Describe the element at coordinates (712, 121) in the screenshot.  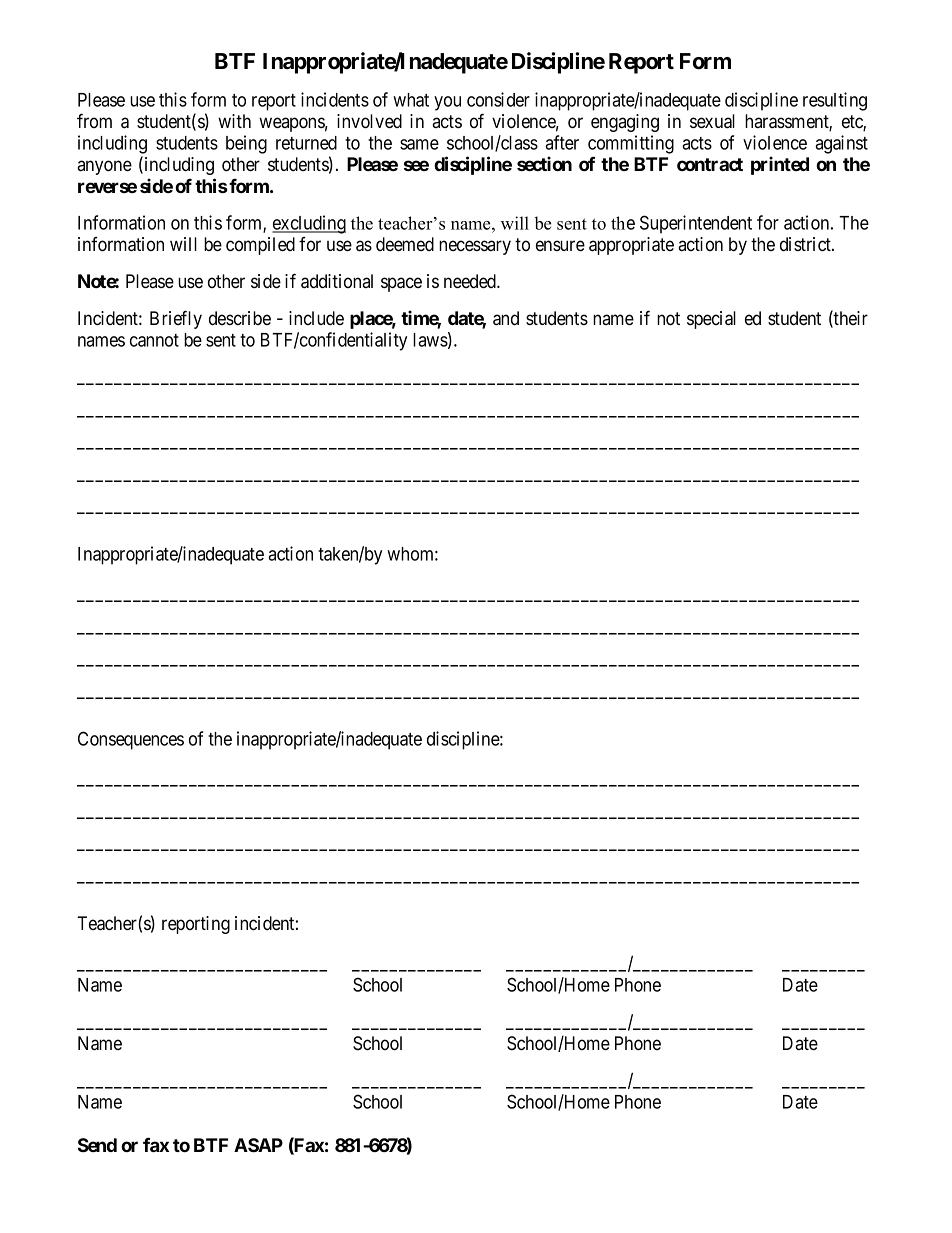
I see `sexual` at that location.
